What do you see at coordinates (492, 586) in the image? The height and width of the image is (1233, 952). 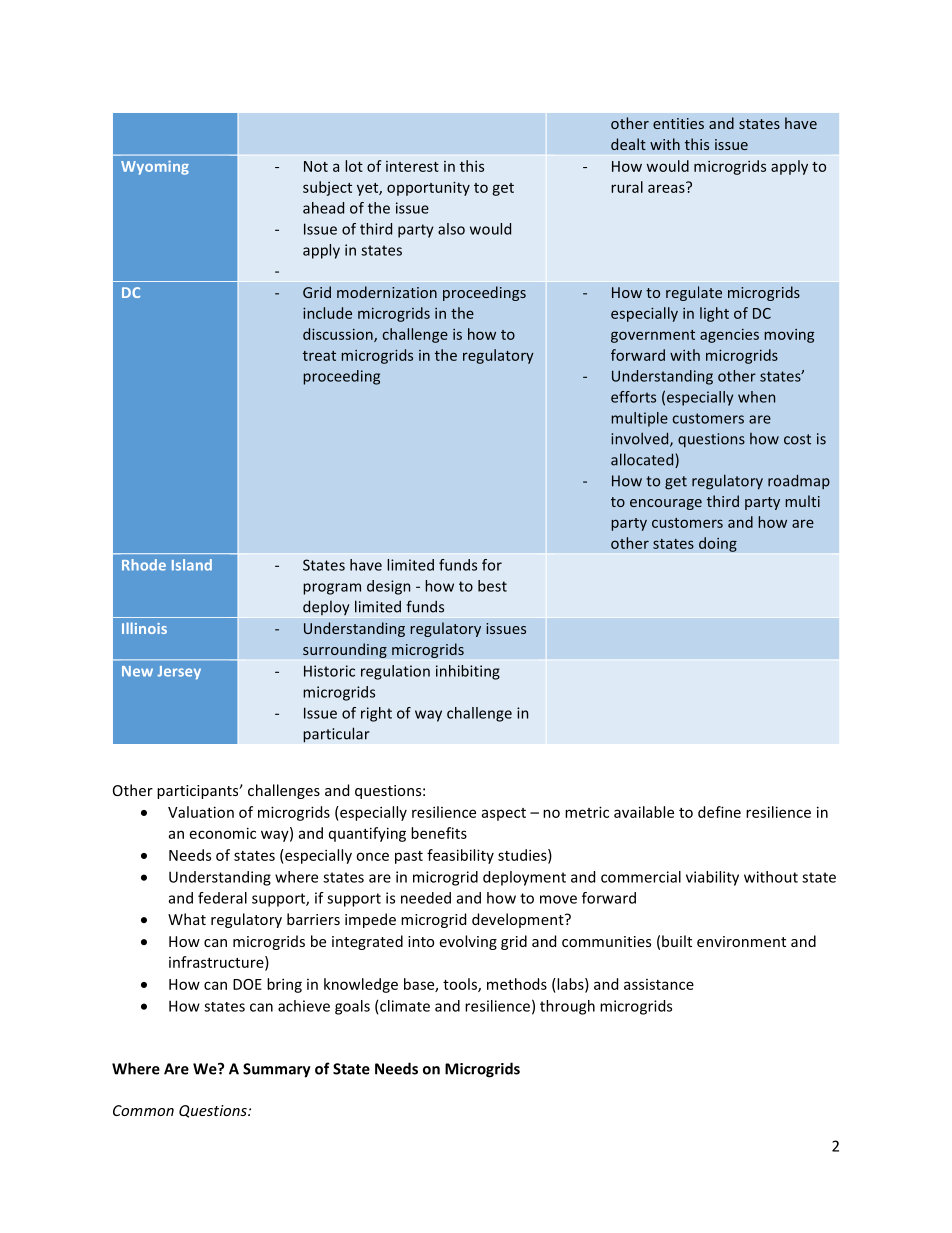 I see `best` at bounding box center [492, 586].
